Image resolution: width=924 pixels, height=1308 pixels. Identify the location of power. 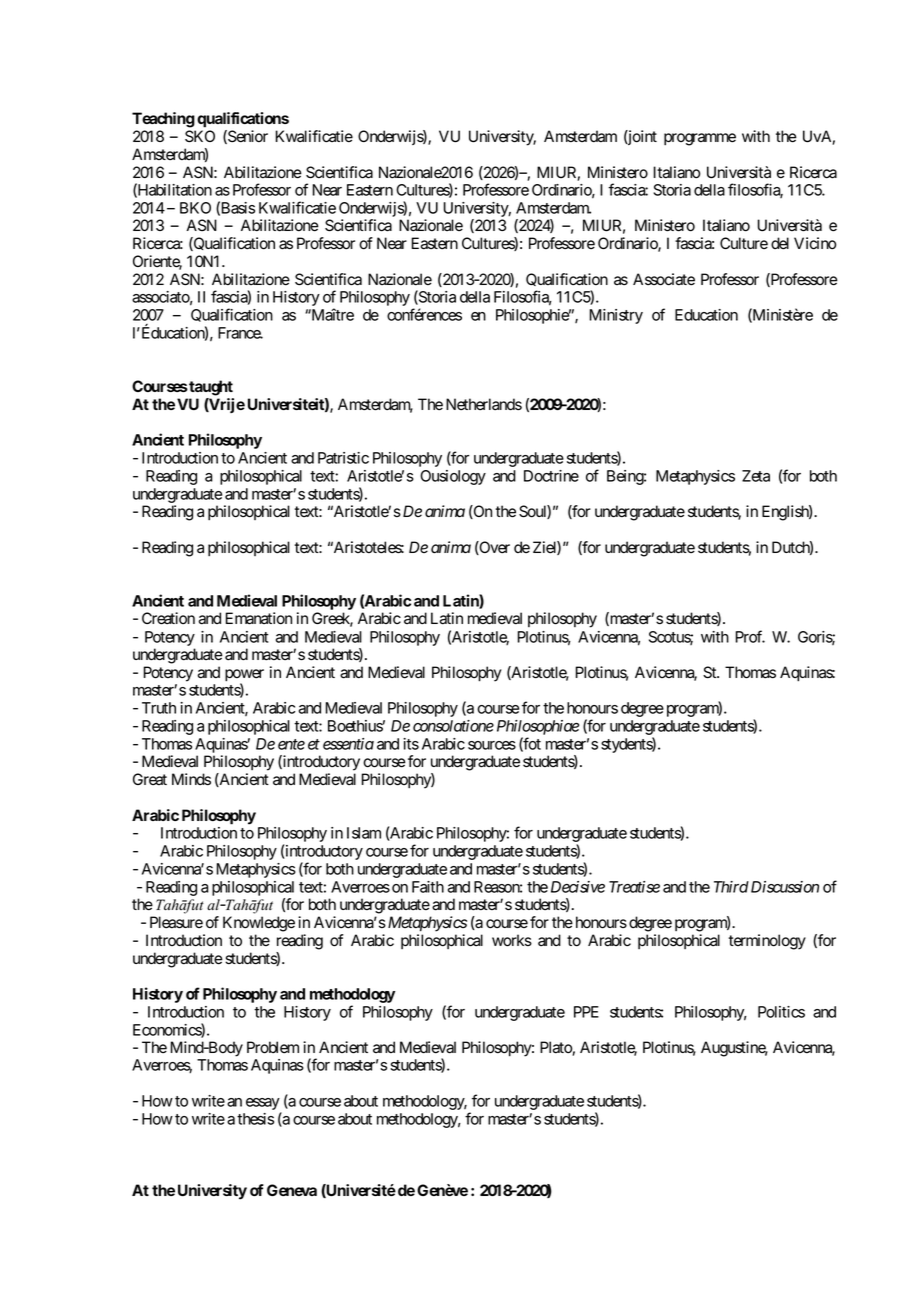
(244, 676).
